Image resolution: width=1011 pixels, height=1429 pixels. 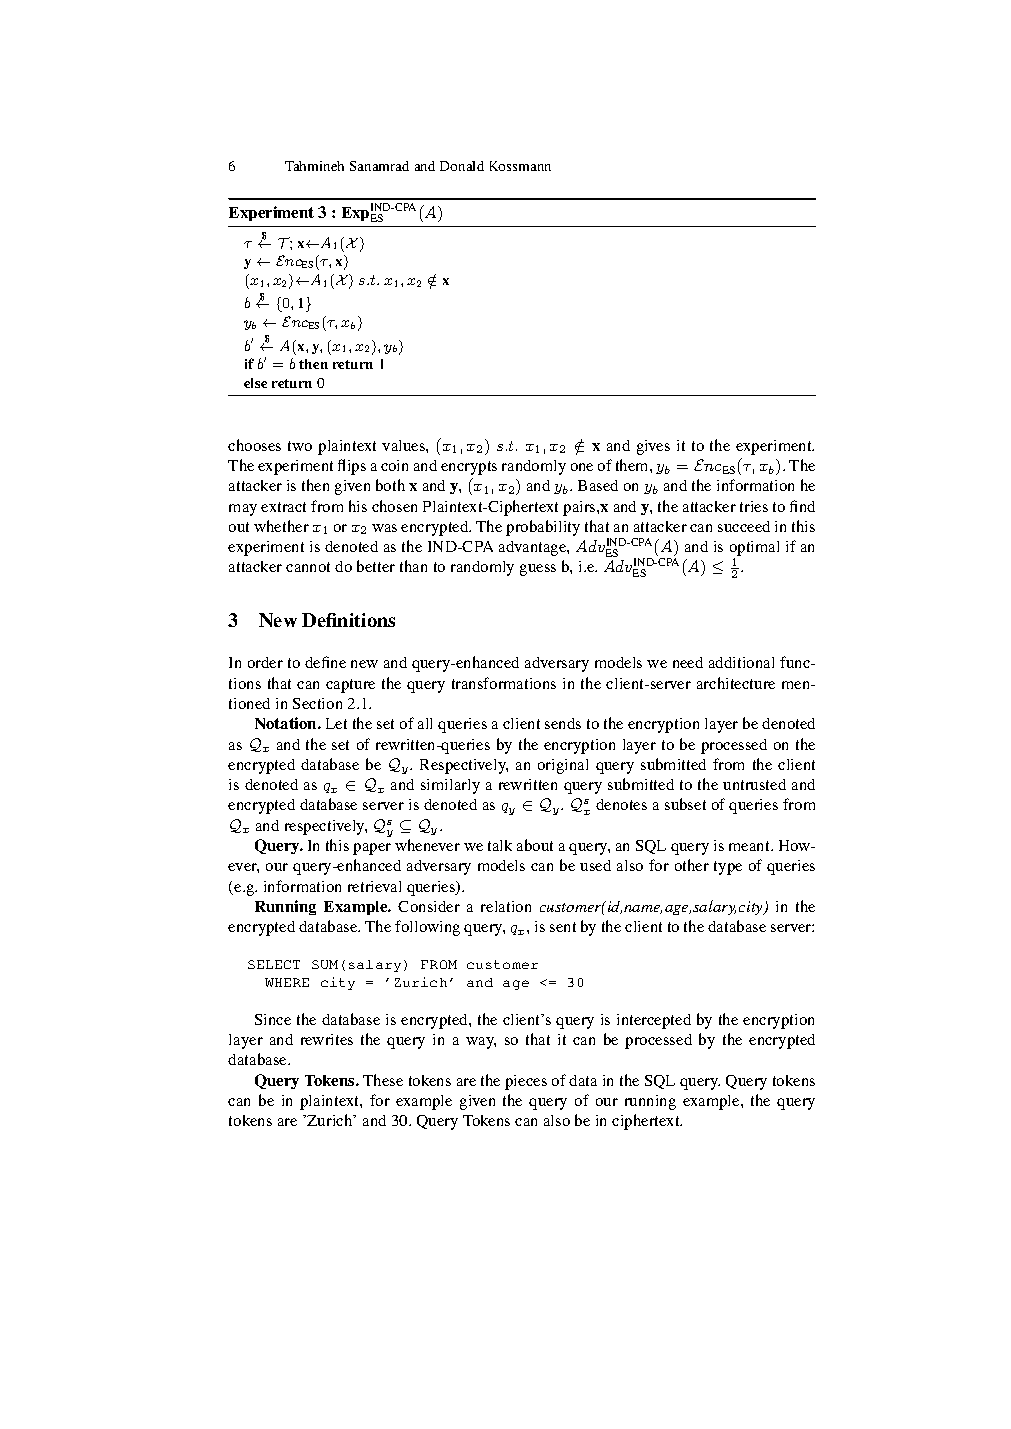 I want to click on them, so click(x=633, y=465).
